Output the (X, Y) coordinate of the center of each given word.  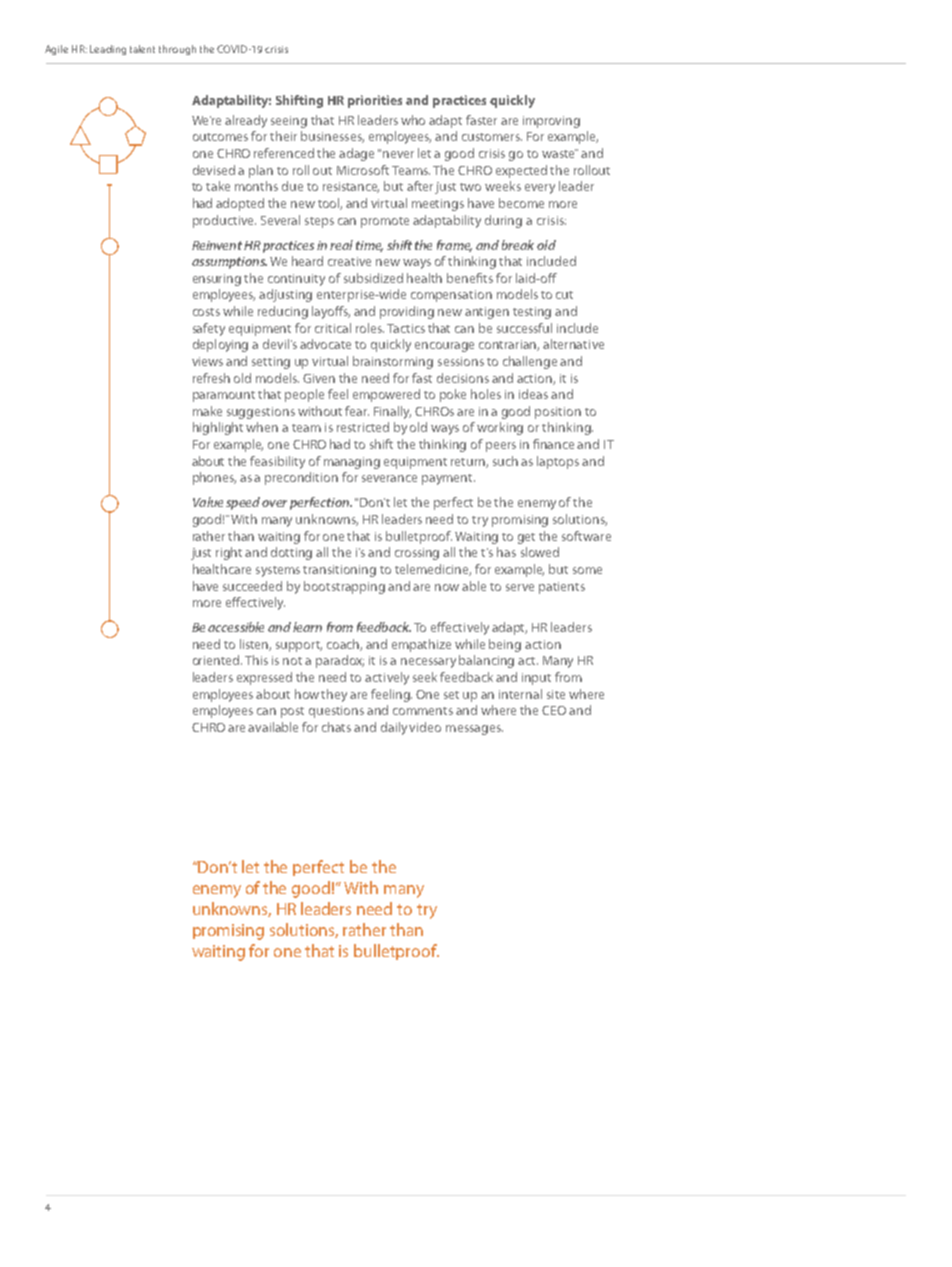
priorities (375, 101)
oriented (217, 660)
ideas (533, 394)
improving (551, 122)
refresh (211, 378)
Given (319, 378)
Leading (108, 50)
